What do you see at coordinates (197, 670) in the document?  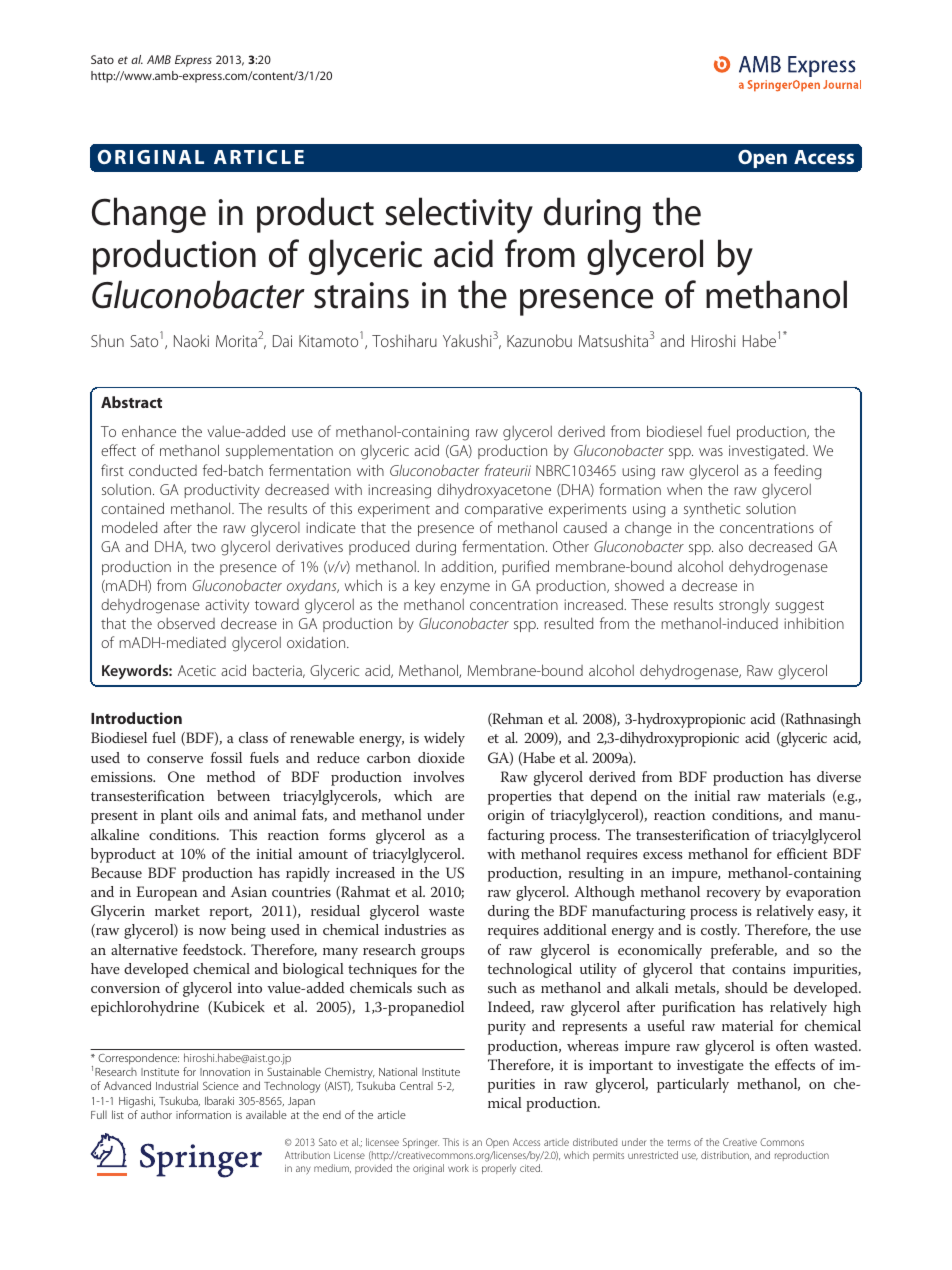 I see `Acetic` at bounding box center [197, 670].
